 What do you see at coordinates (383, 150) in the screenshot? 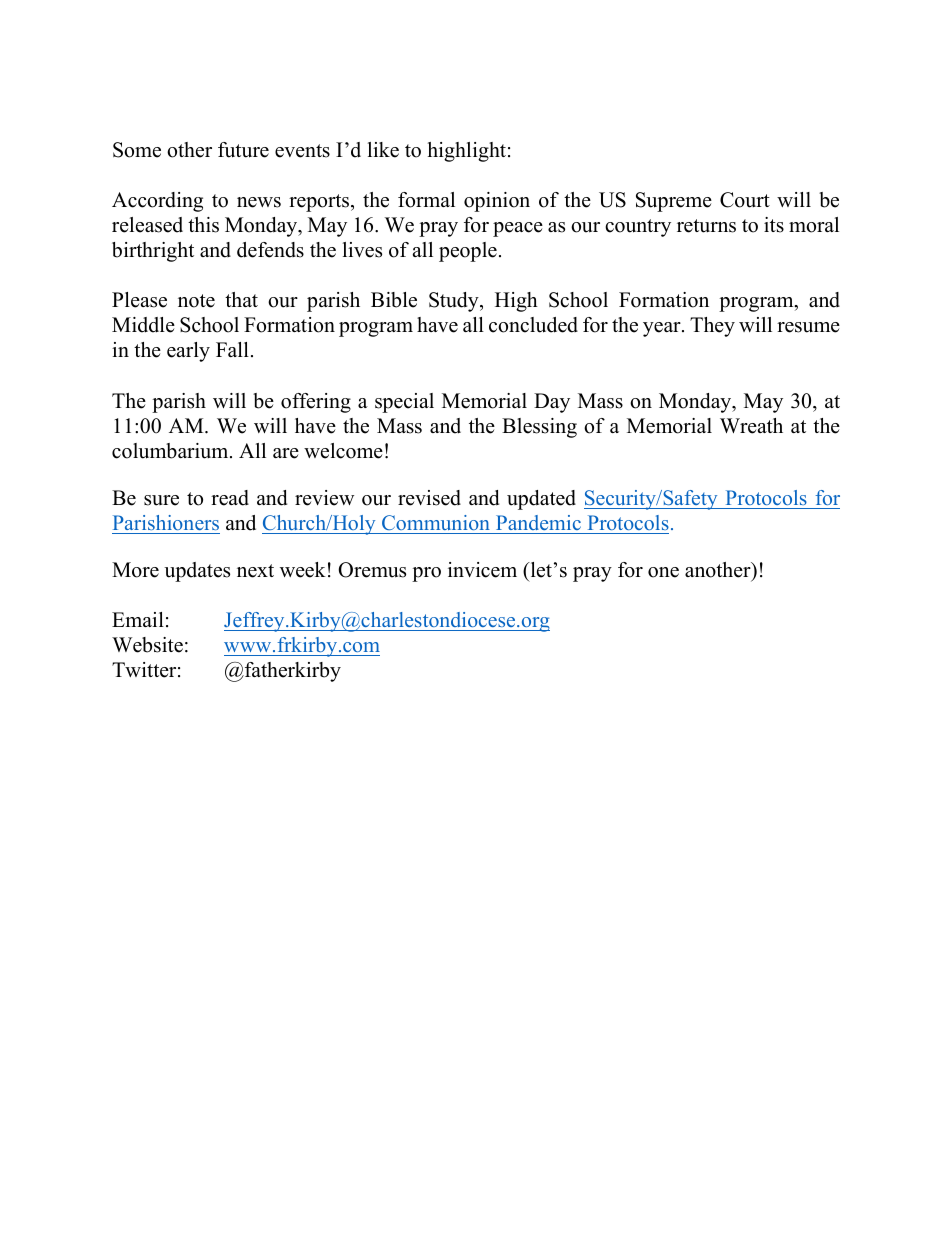
I see `like` at bounding box center [383, 150].
